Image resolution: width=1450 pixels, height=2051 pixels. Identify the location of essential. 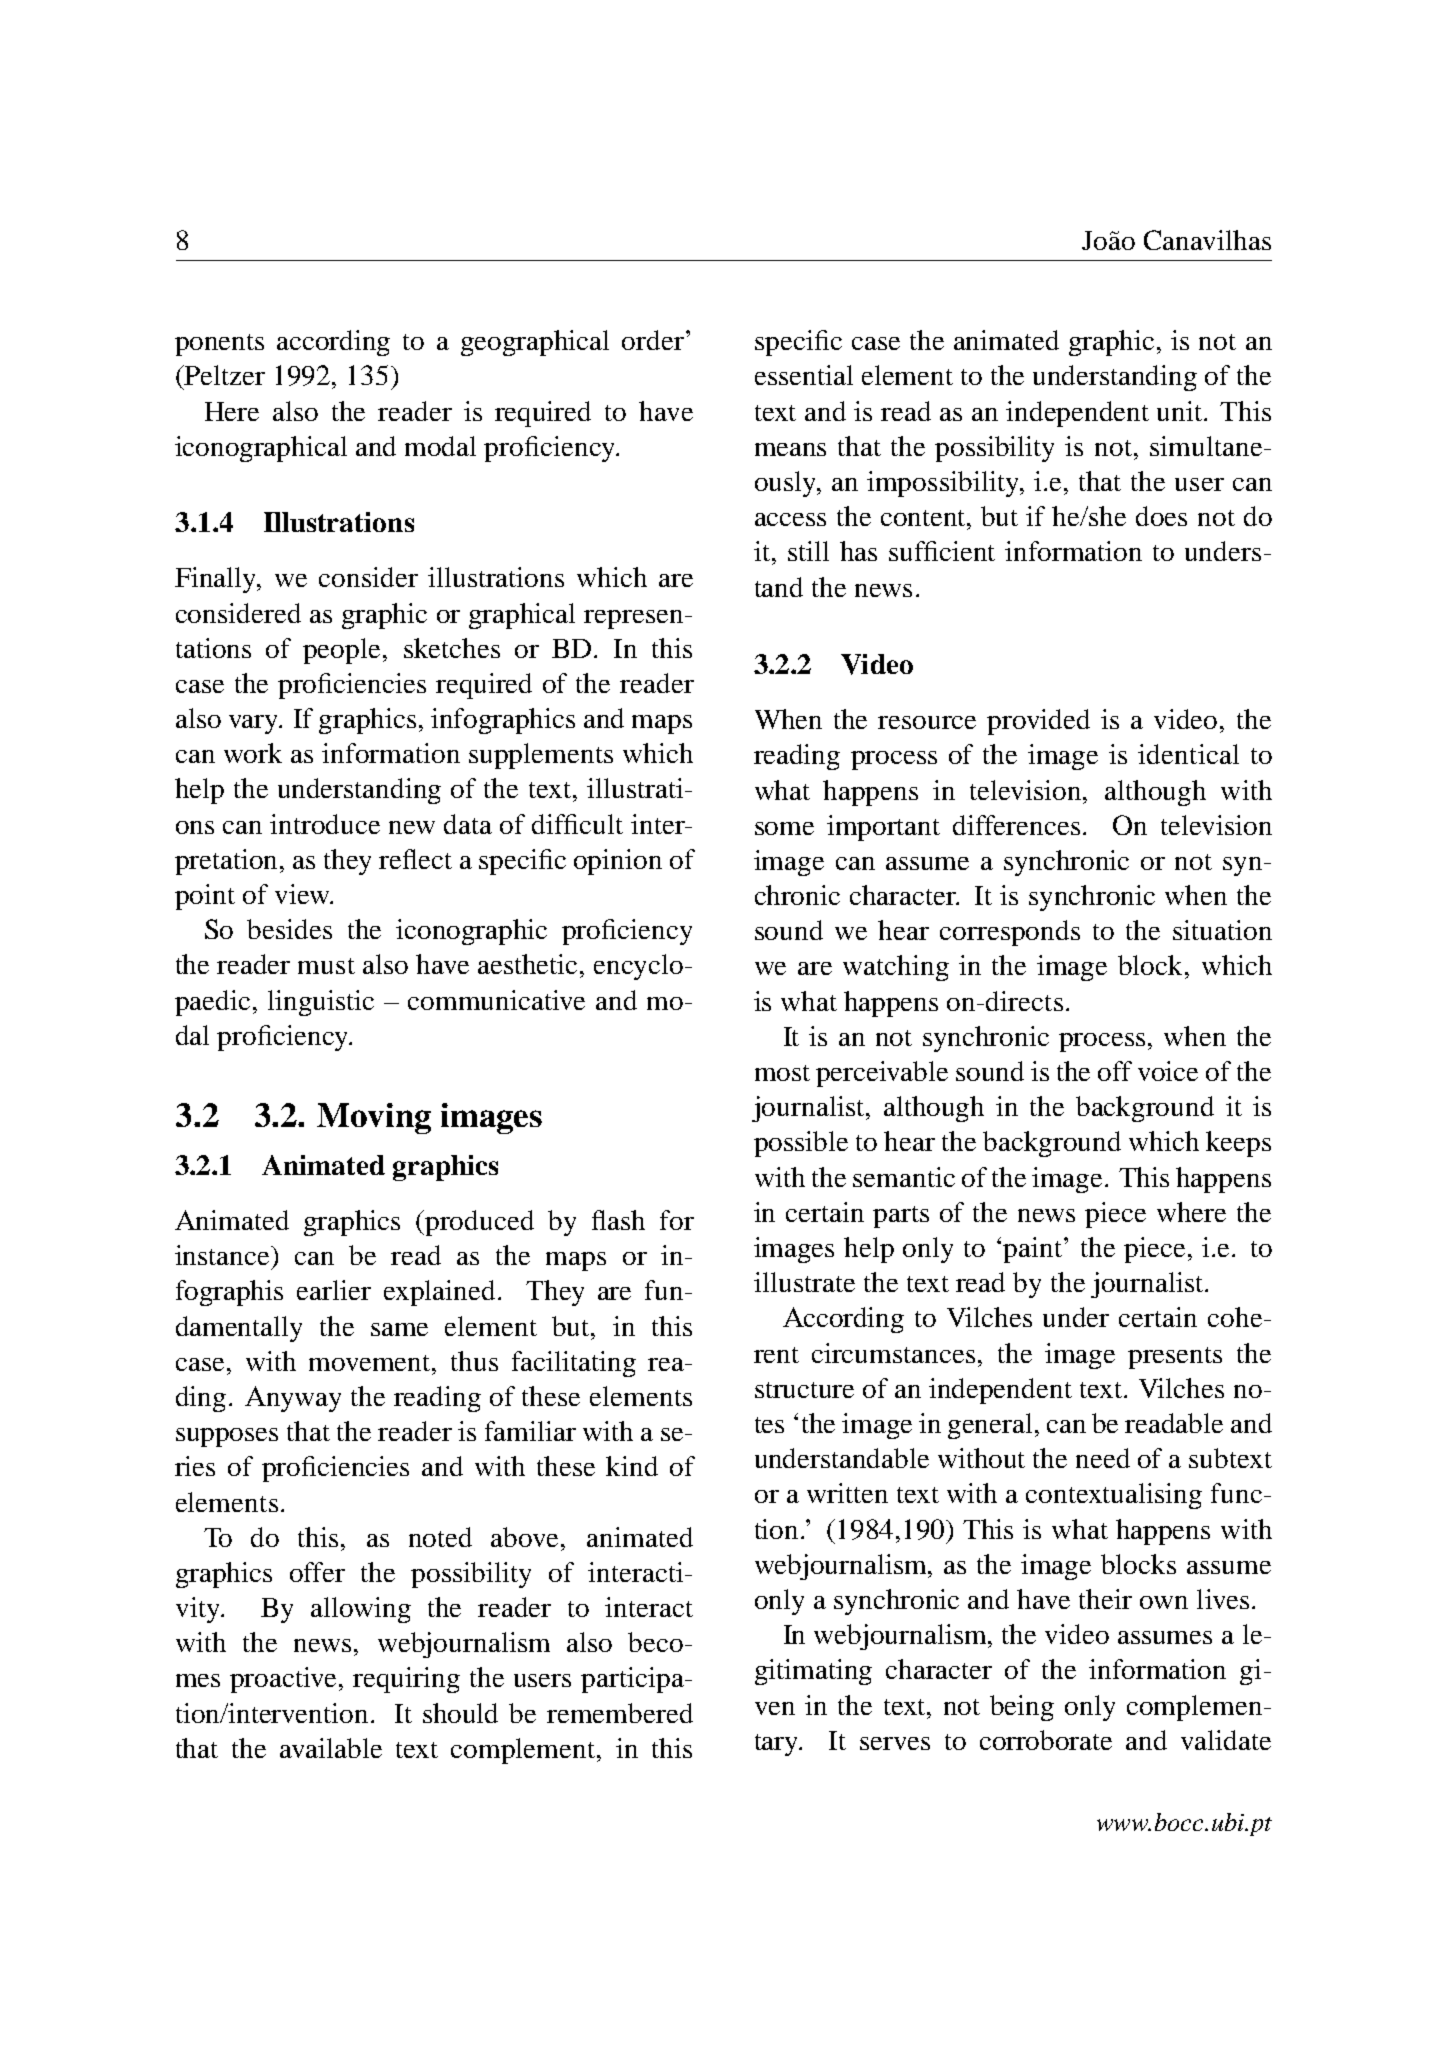
(804, 375).
